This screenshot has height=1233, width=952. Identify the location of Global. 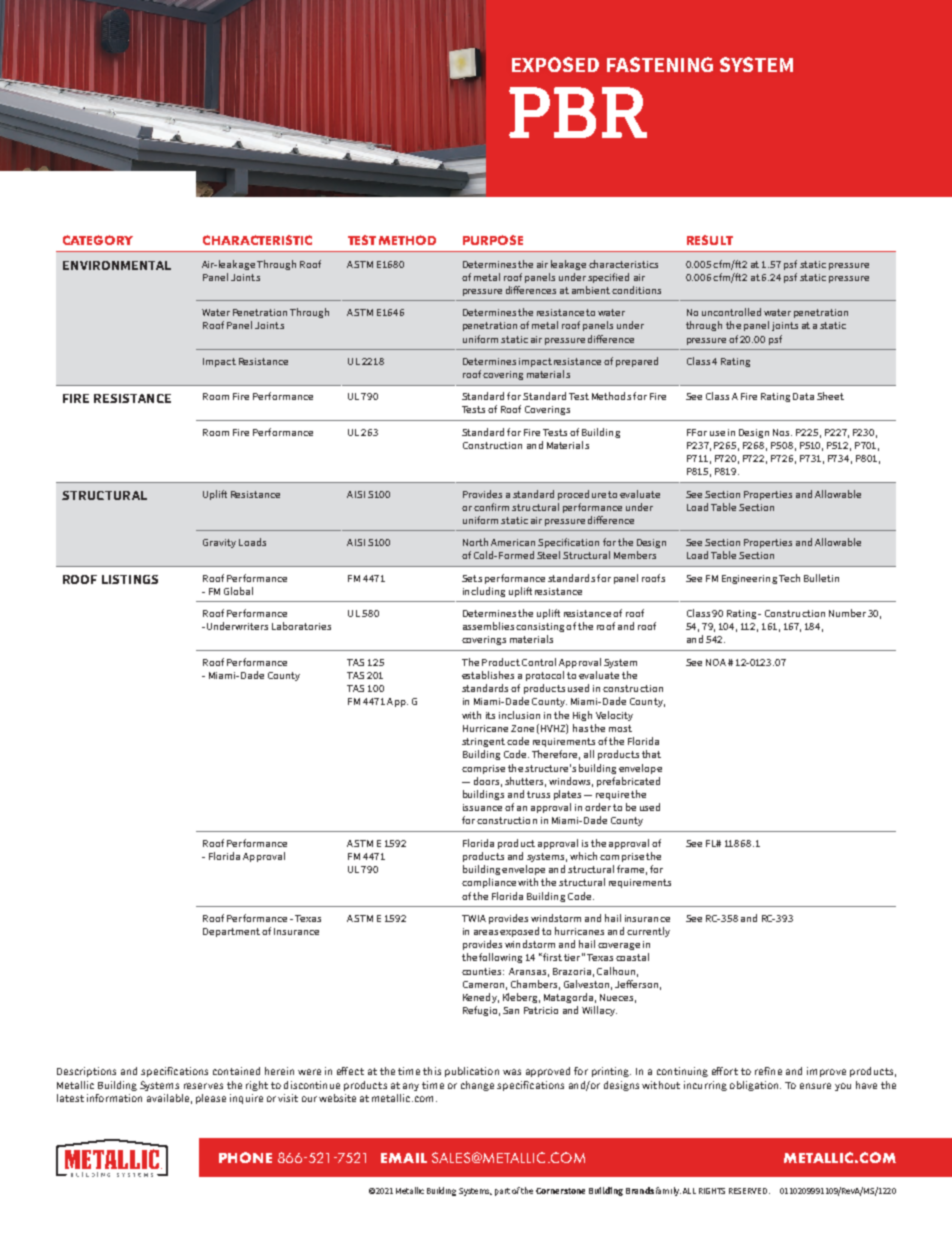
(238, 591).
